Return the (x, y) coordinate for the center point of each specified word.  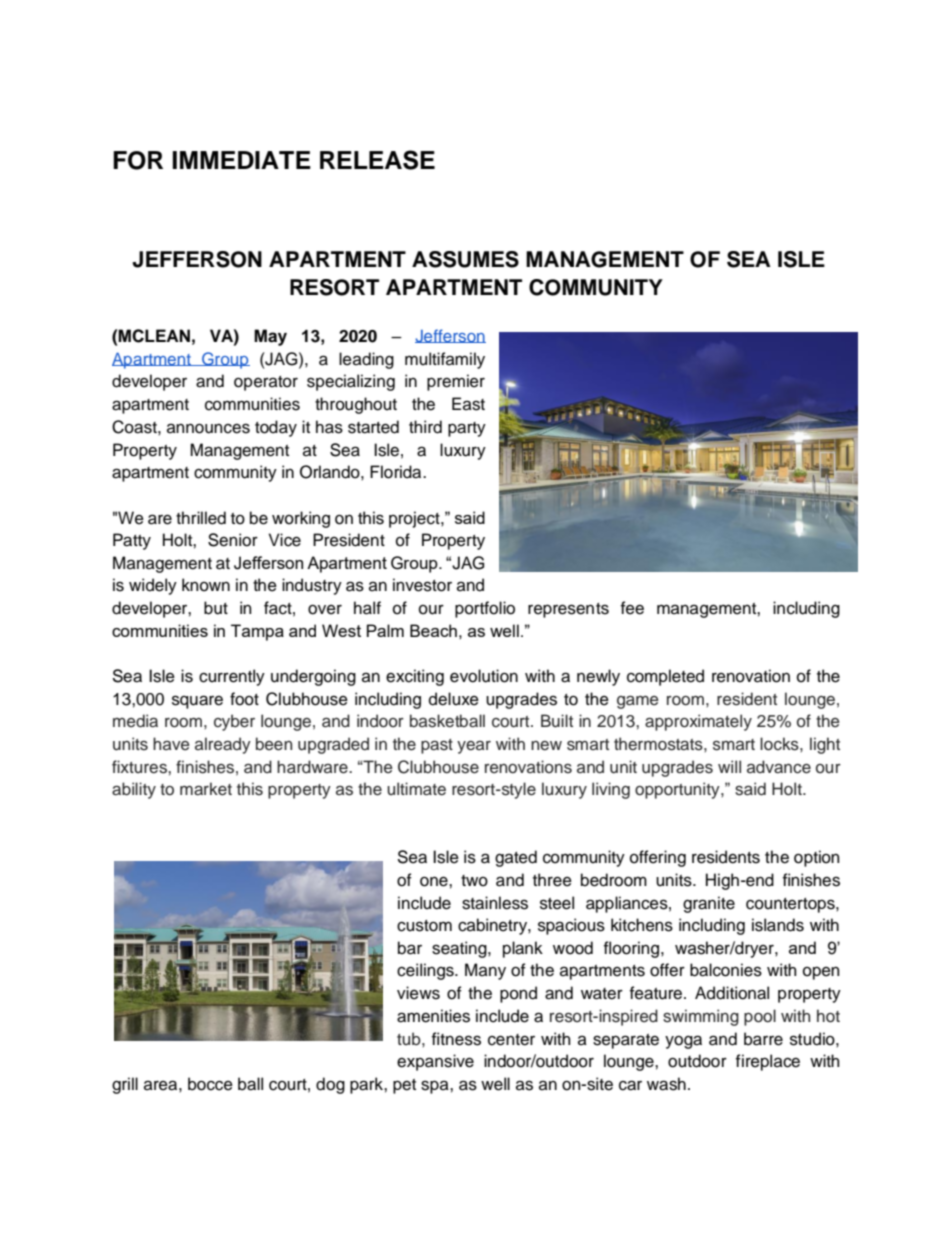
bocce (210, 1084)
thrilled (201, 518)
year (474, 747)
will (729, 766)
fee (632, 608)
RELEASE (377, 160)
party (467, 429)
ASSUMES (465, 259)
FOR (138, 160)
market (206, 789)
